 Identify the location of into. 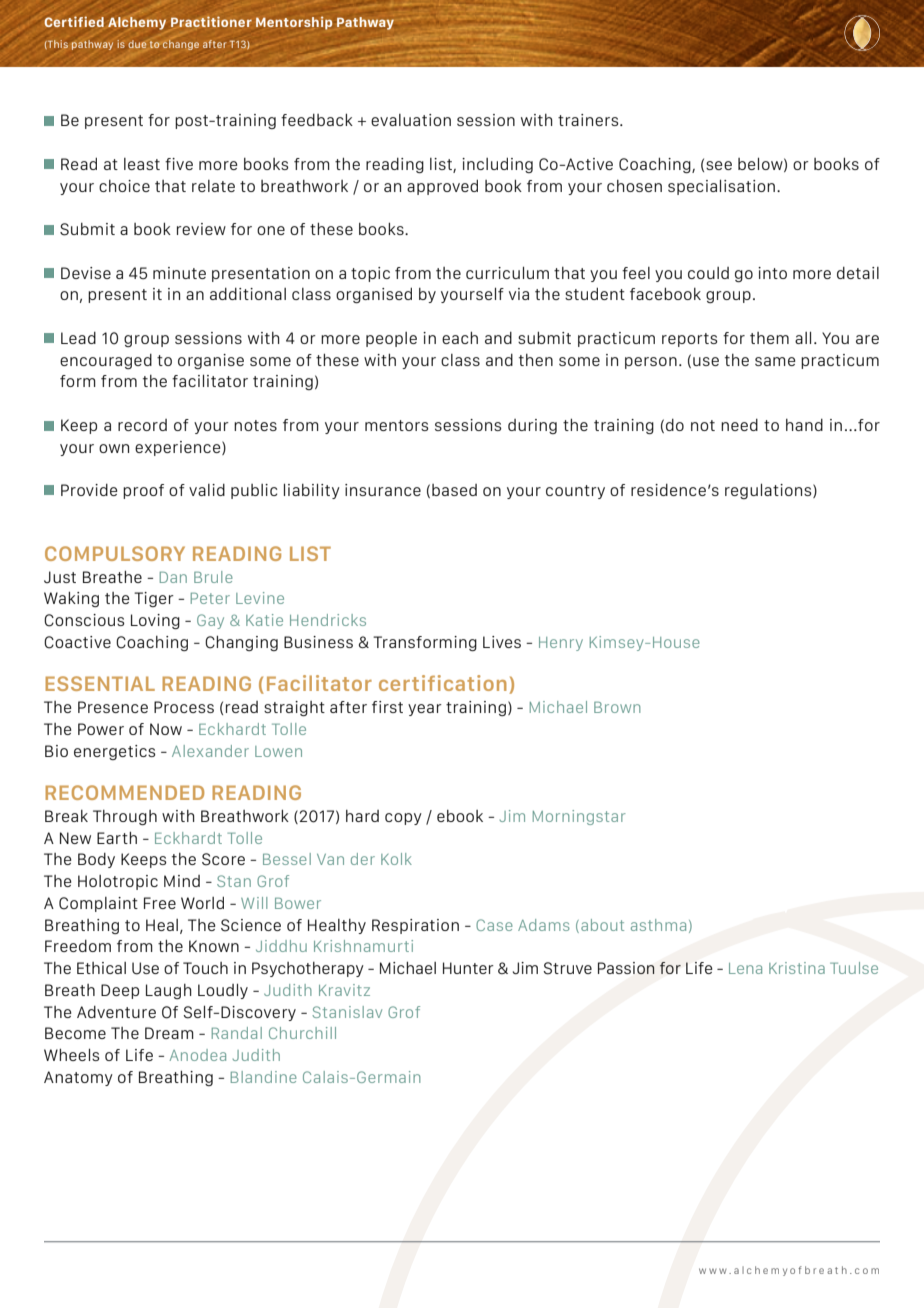
(772, 273).
